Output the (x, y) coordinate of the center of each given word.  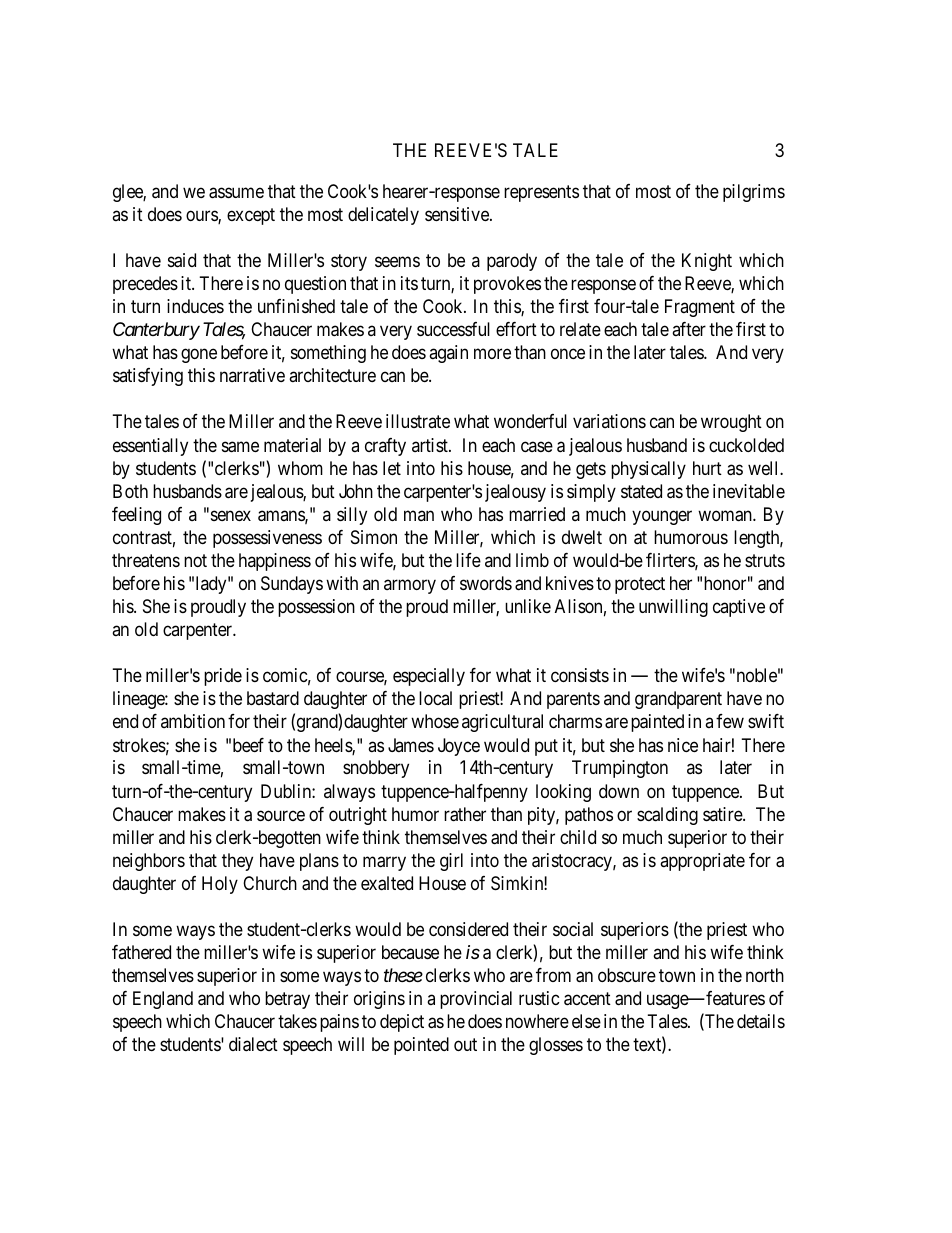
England (163, 1000)
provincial (476, 1000)
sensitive (458, 214)
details (761, 1021)
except (251, 216)
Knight (707, 262)
